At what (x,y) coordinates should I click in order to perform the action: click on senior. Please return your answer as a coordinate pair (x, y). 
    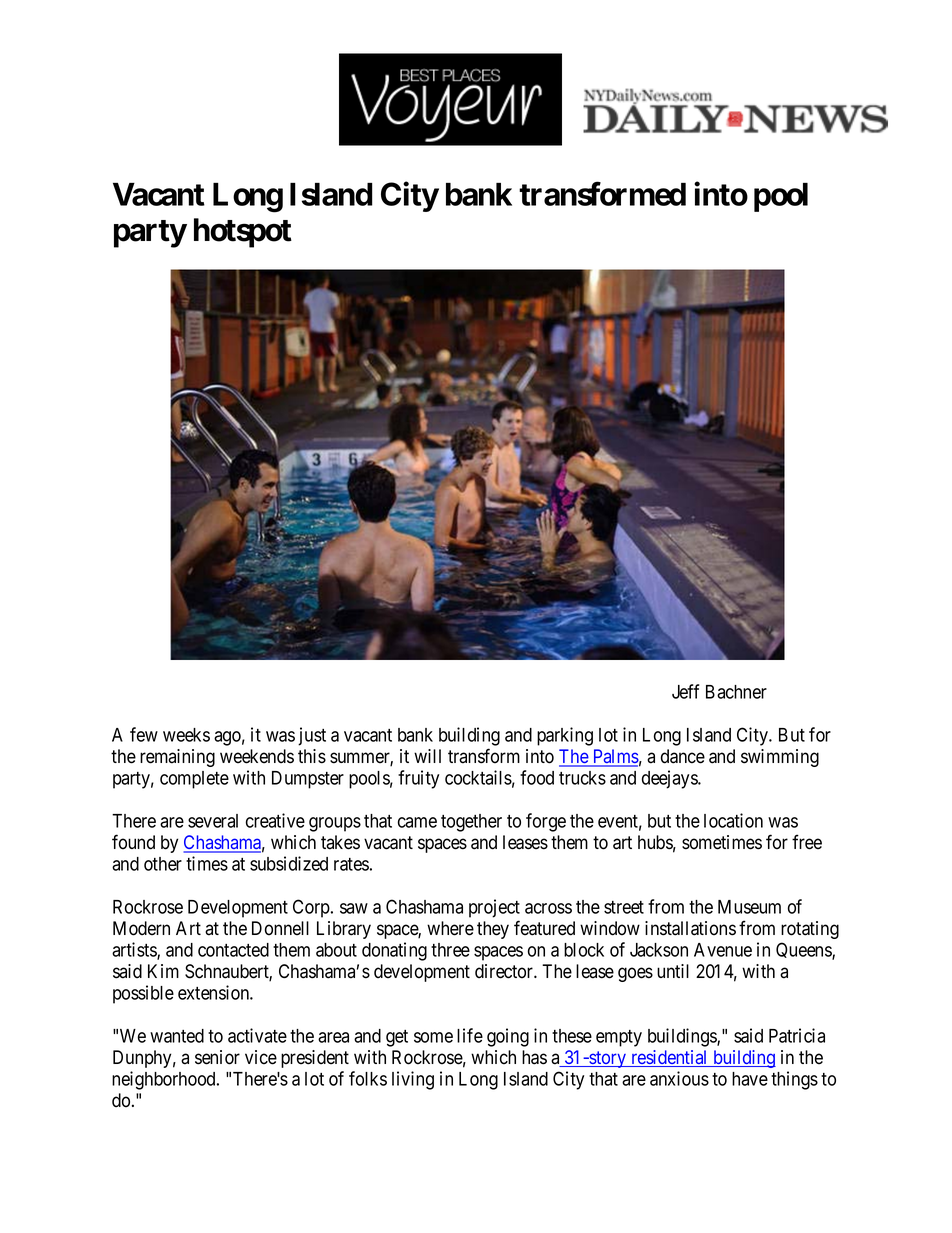
    Looking at the image, I should click on (217, 1057).
